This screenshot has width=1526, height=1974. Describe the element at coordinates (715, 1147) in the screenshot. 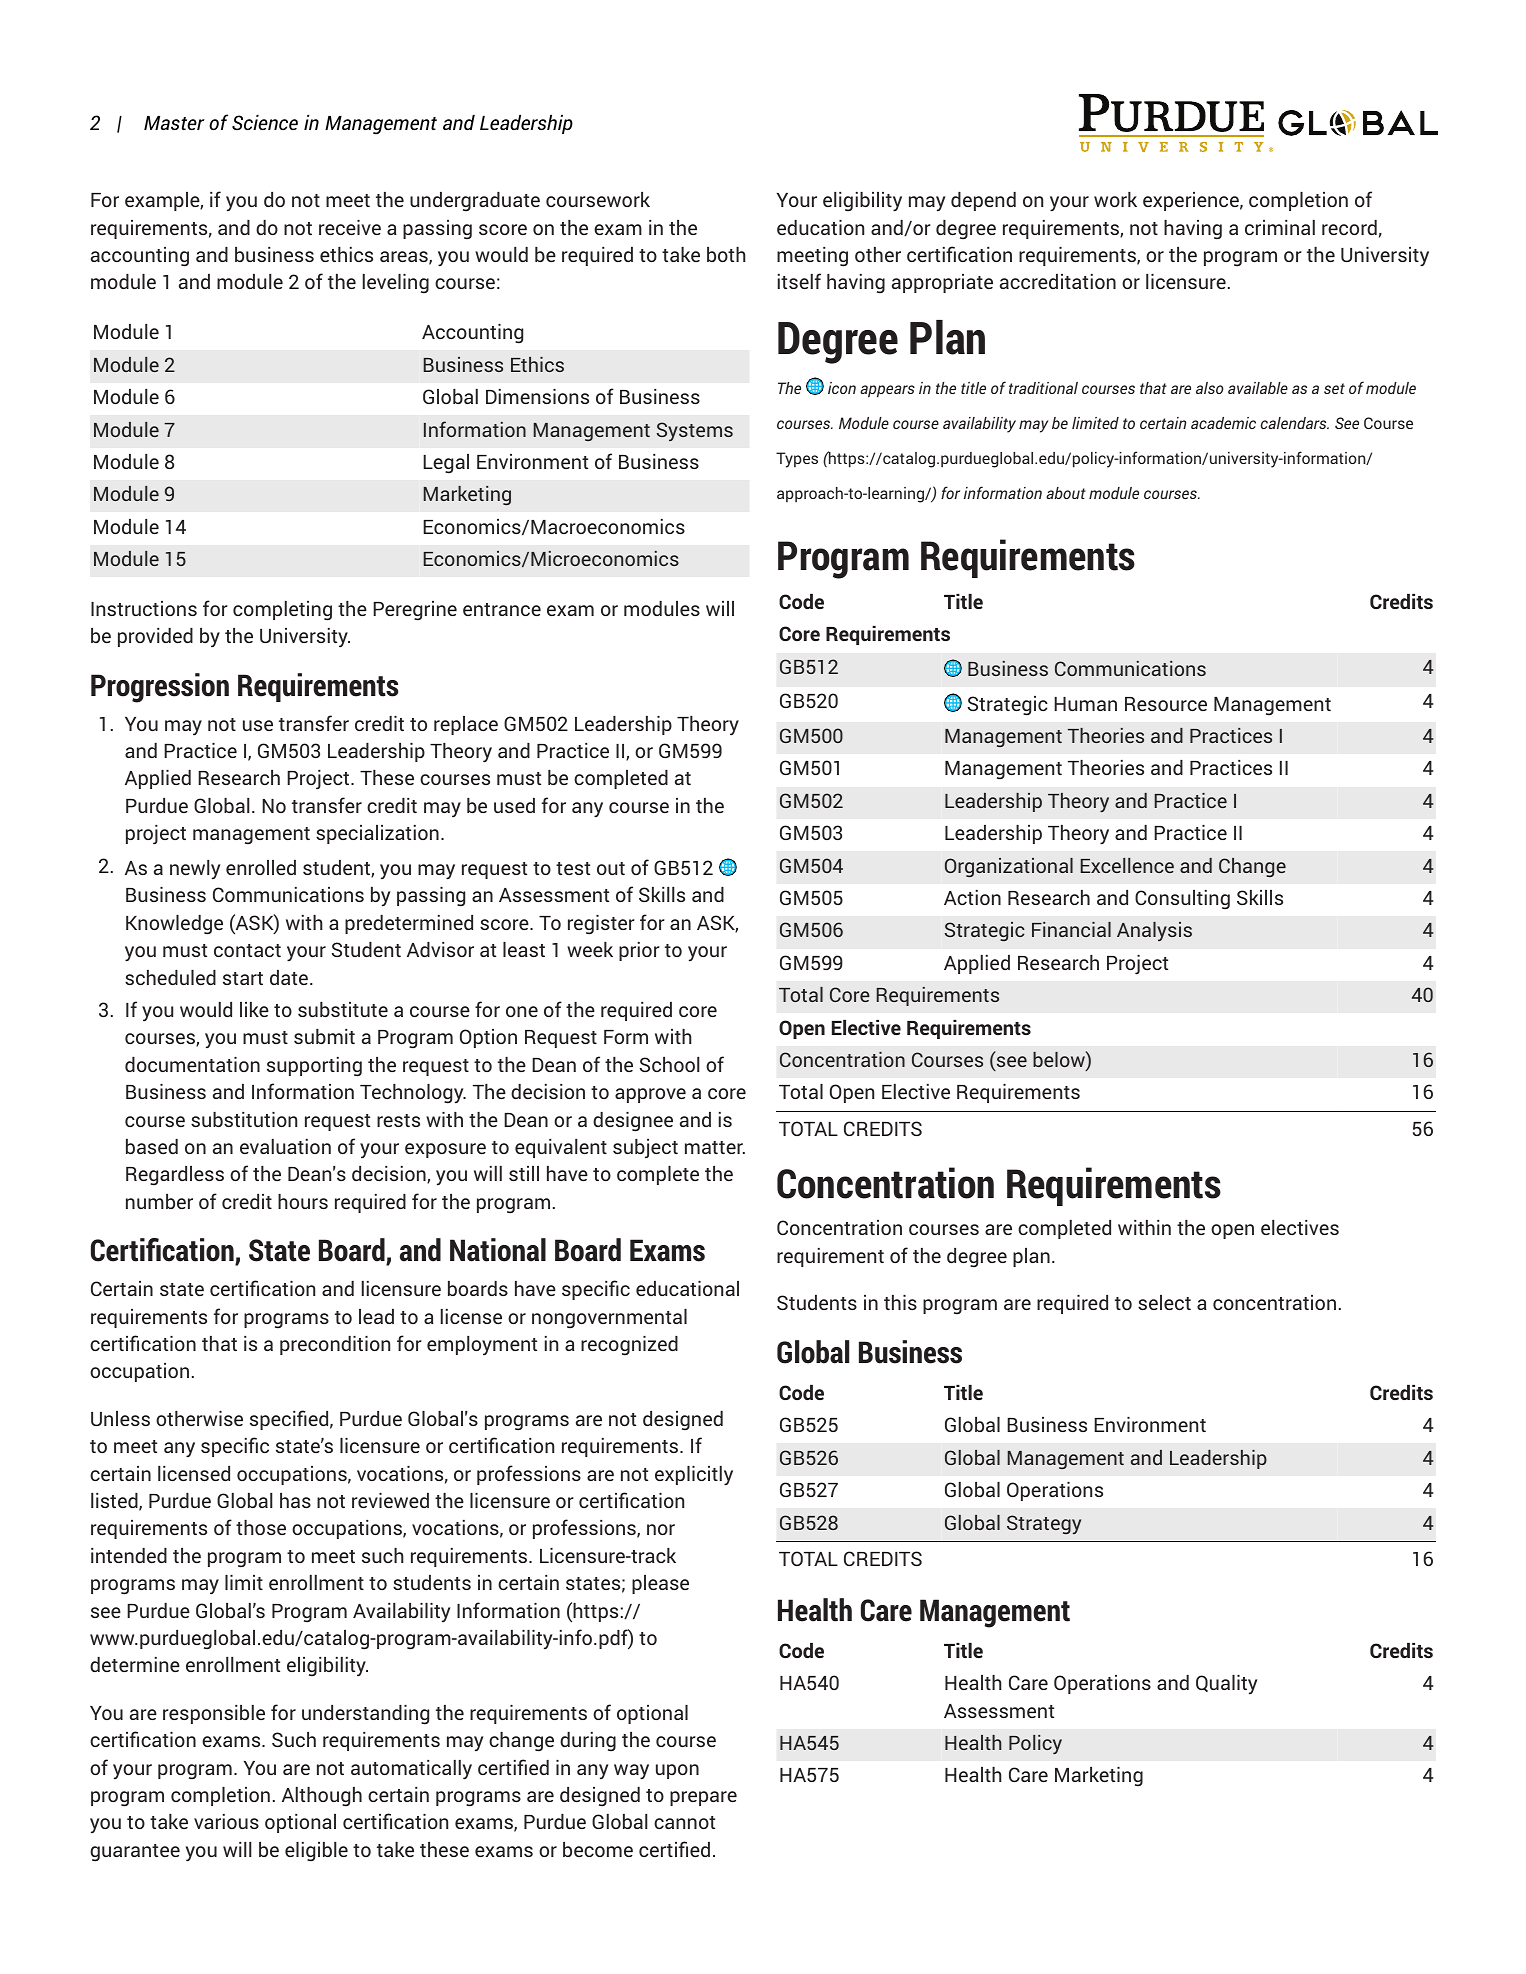

I see `matter` at that location.
